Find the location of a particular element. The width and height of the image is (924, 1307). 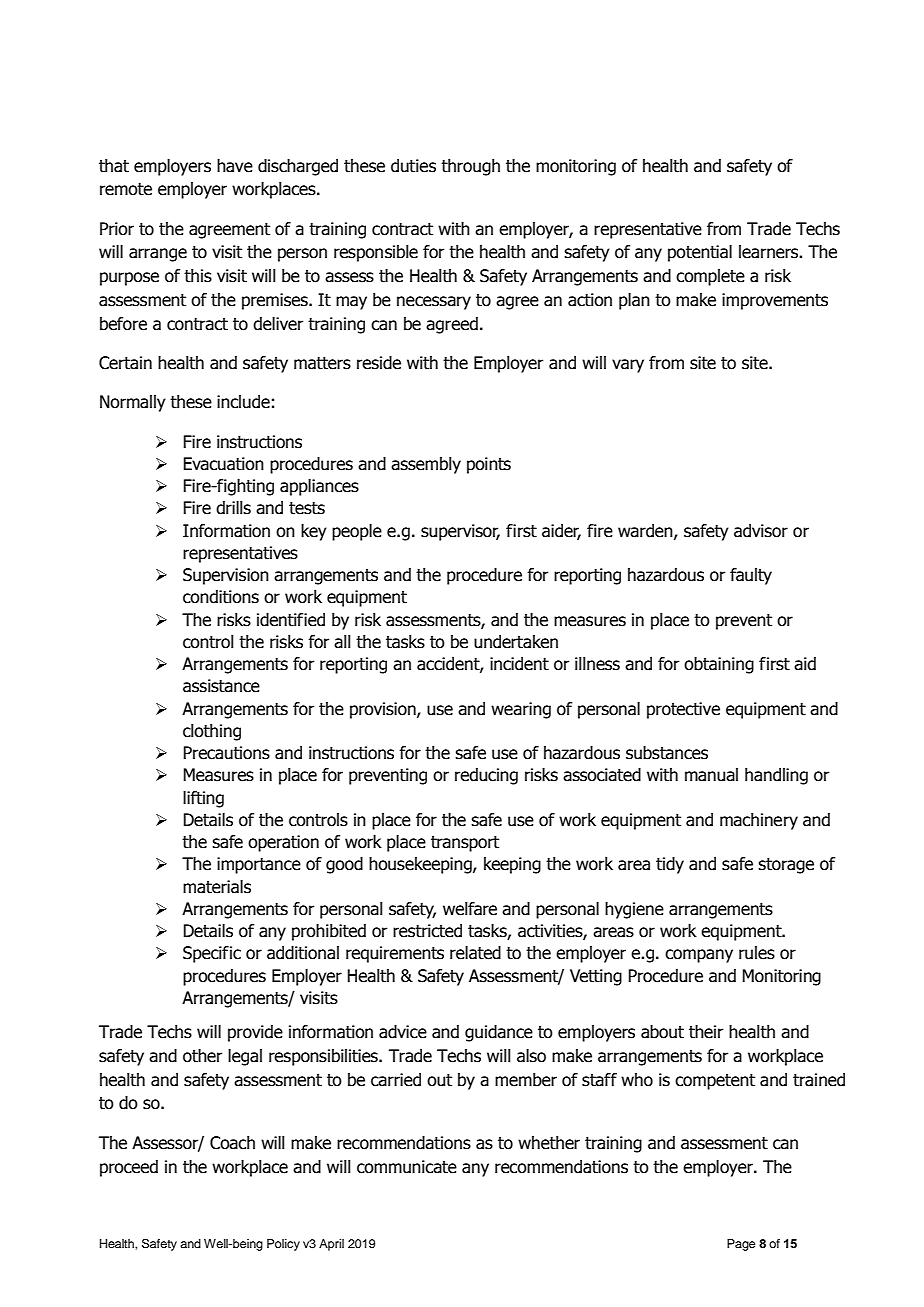

Evacuation is located at coordinates (223, 464).
